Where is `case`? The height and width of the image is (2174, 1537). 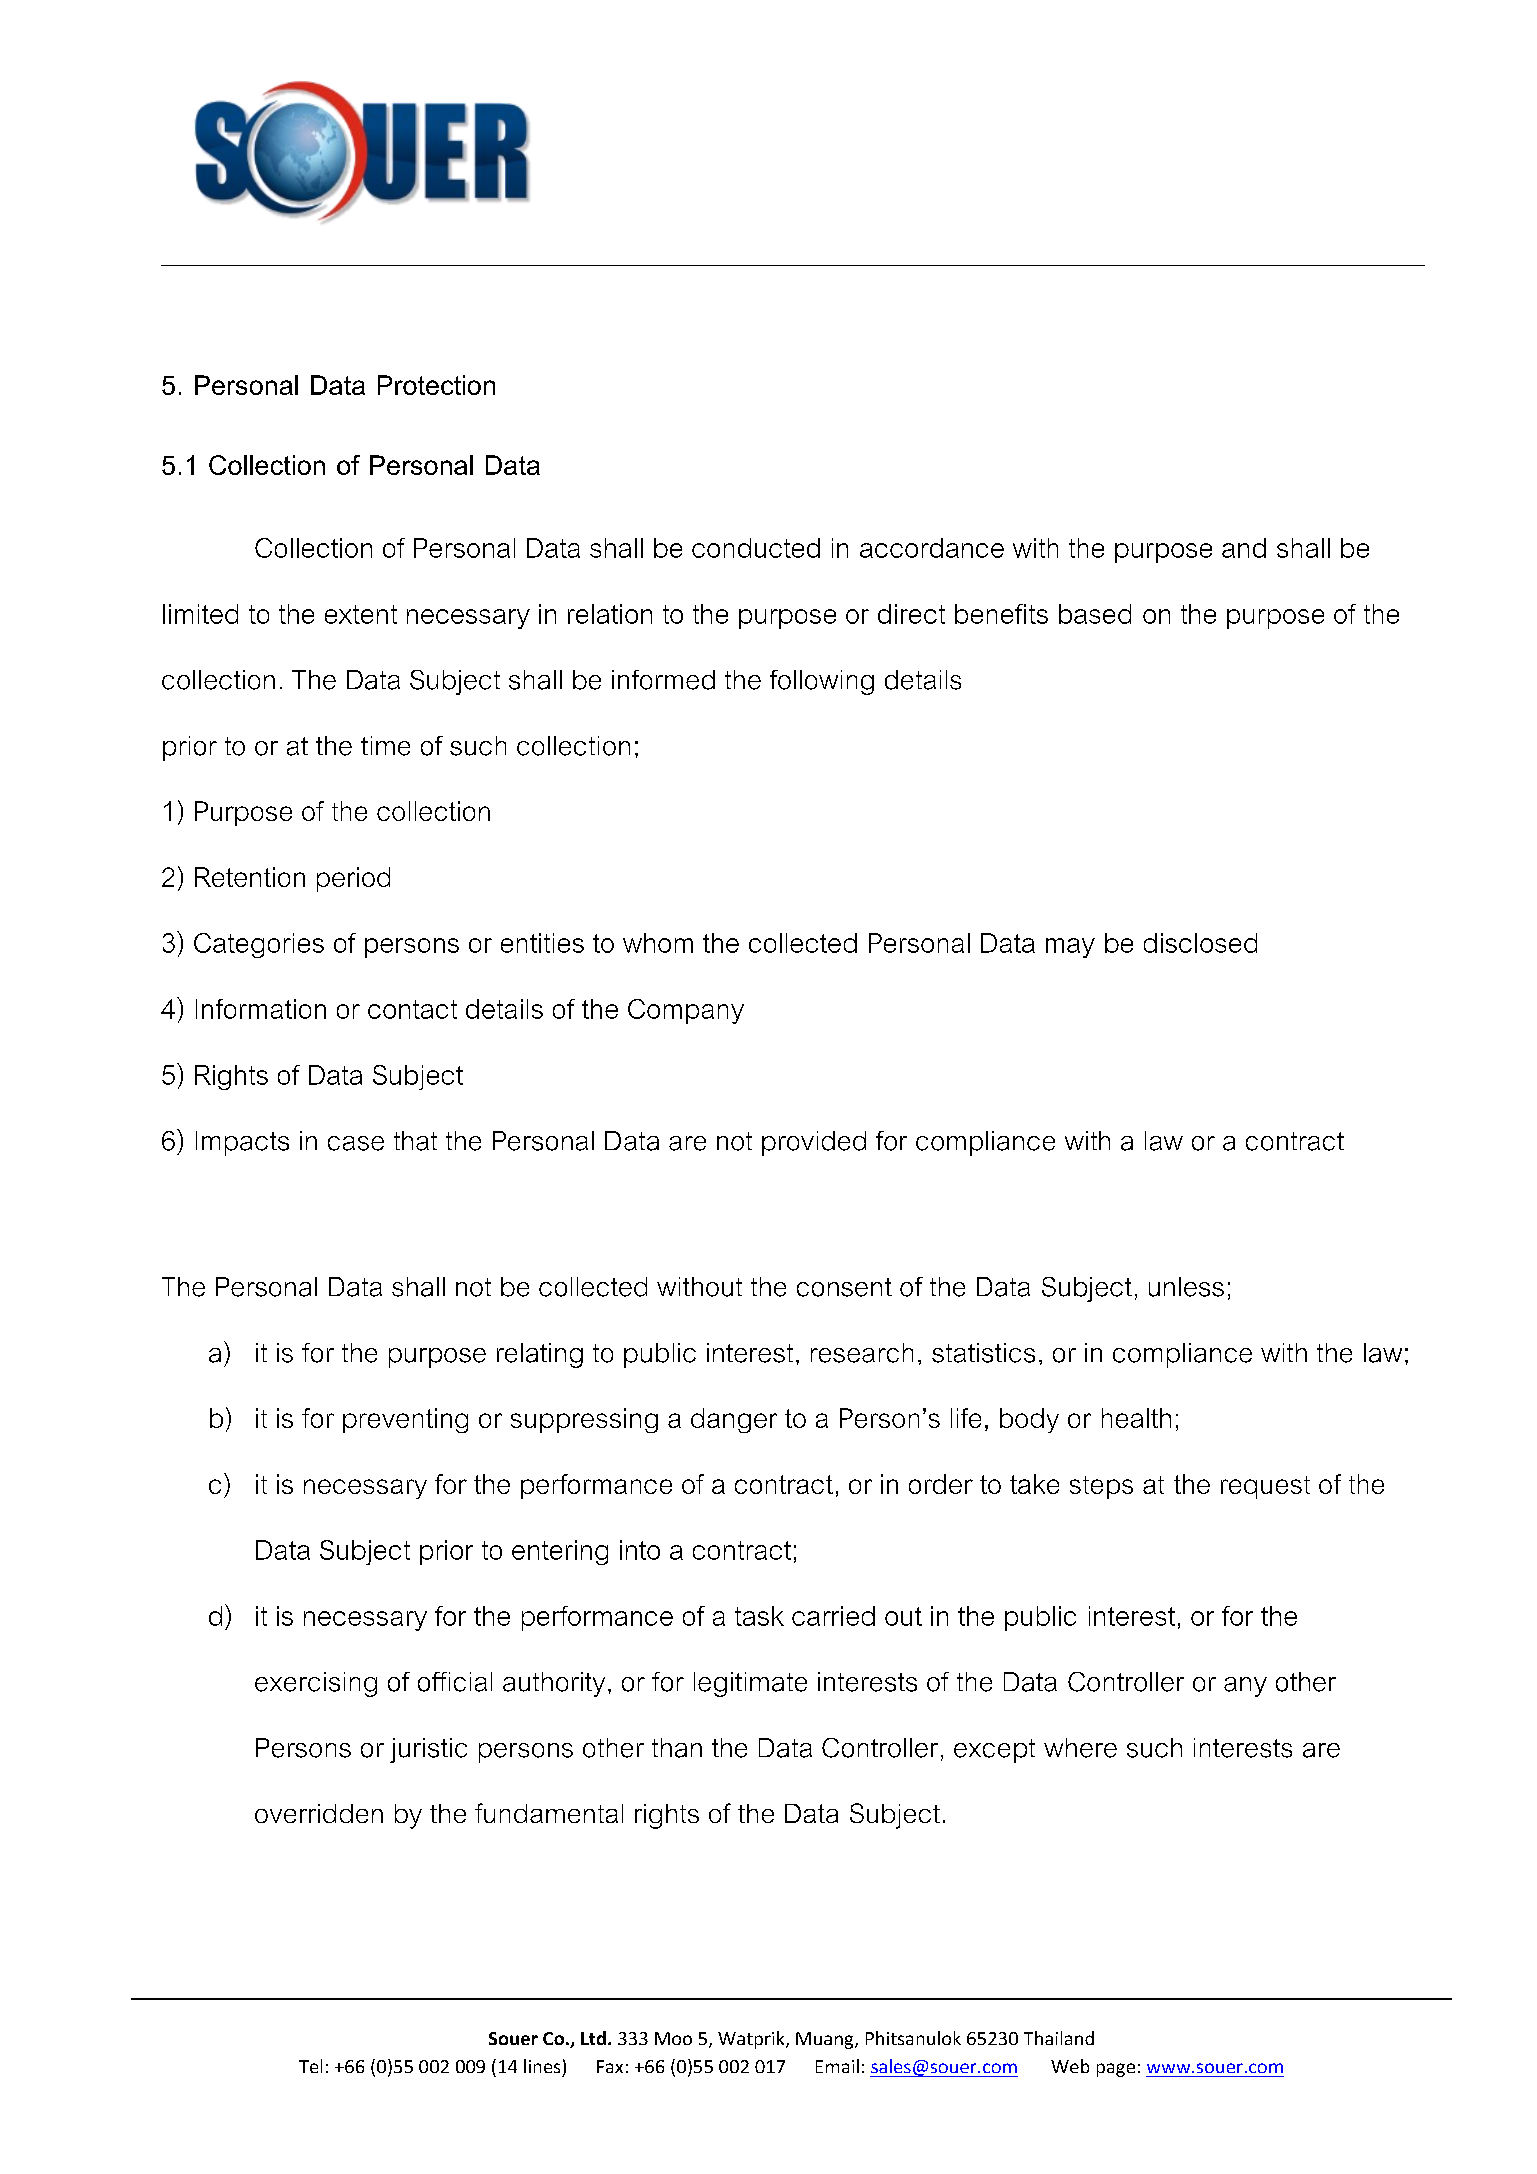
case is located at coordinates (356, 1143).
